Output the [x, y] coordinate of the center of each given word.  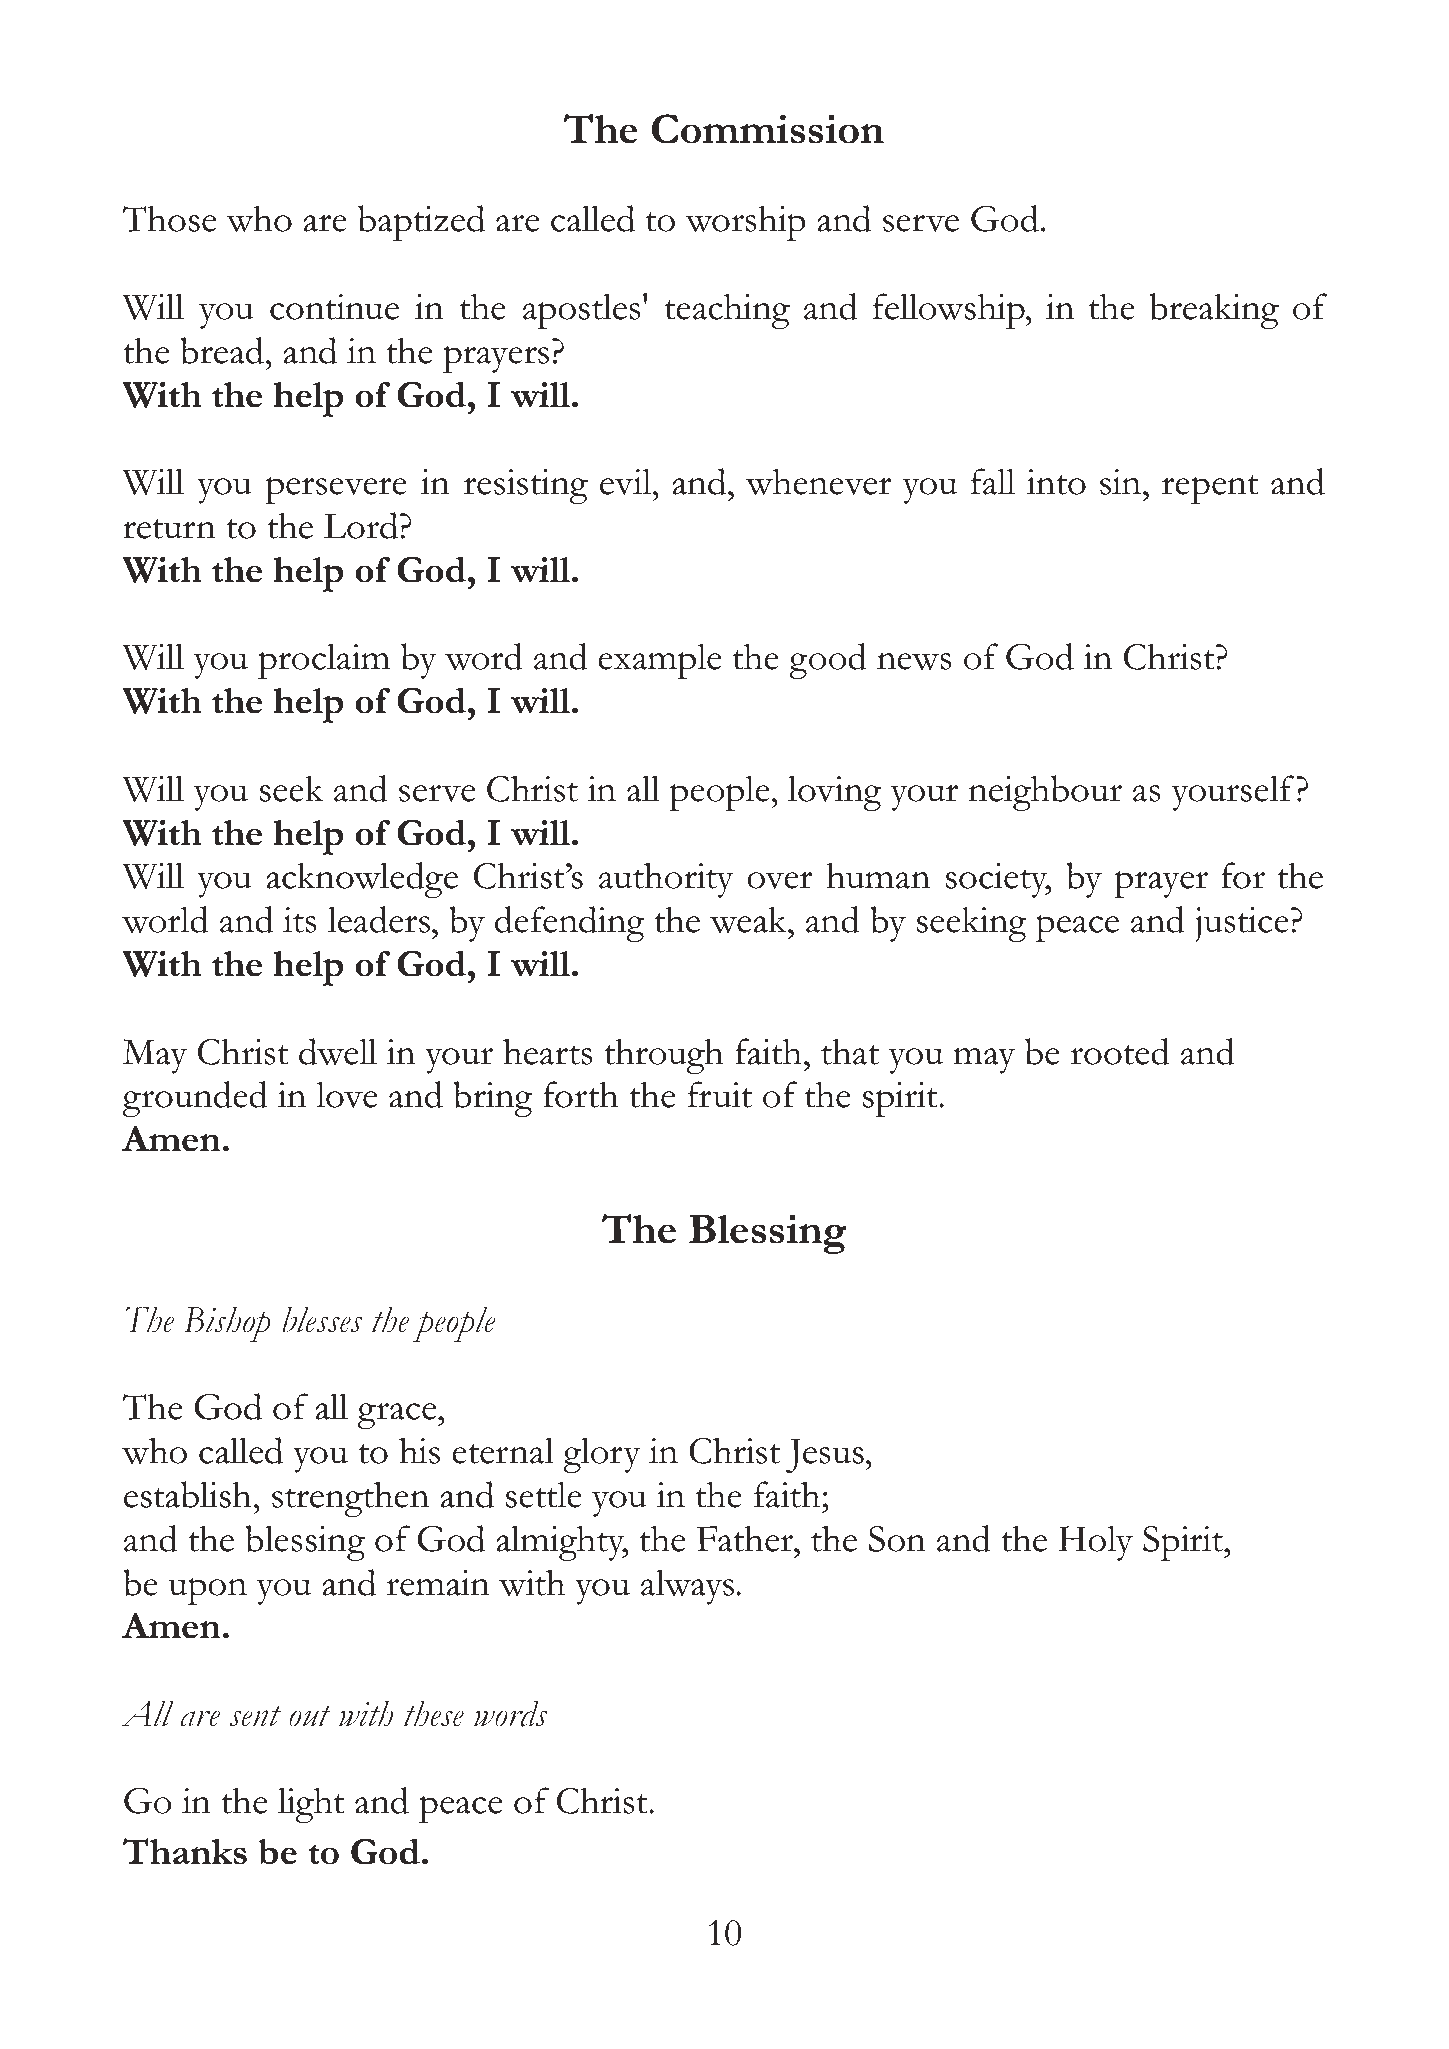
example [660, 661]
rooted [1120, 1051]
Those [169, 218]
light [311, 1805]
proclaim [324, 661]
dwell [338, 1051]
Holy [1096, 1543]
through [664, 1056]
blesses [323, 1319]
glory [602, 1455]
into [1056, 482]
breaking [1214, 311]
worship [745, 223]
